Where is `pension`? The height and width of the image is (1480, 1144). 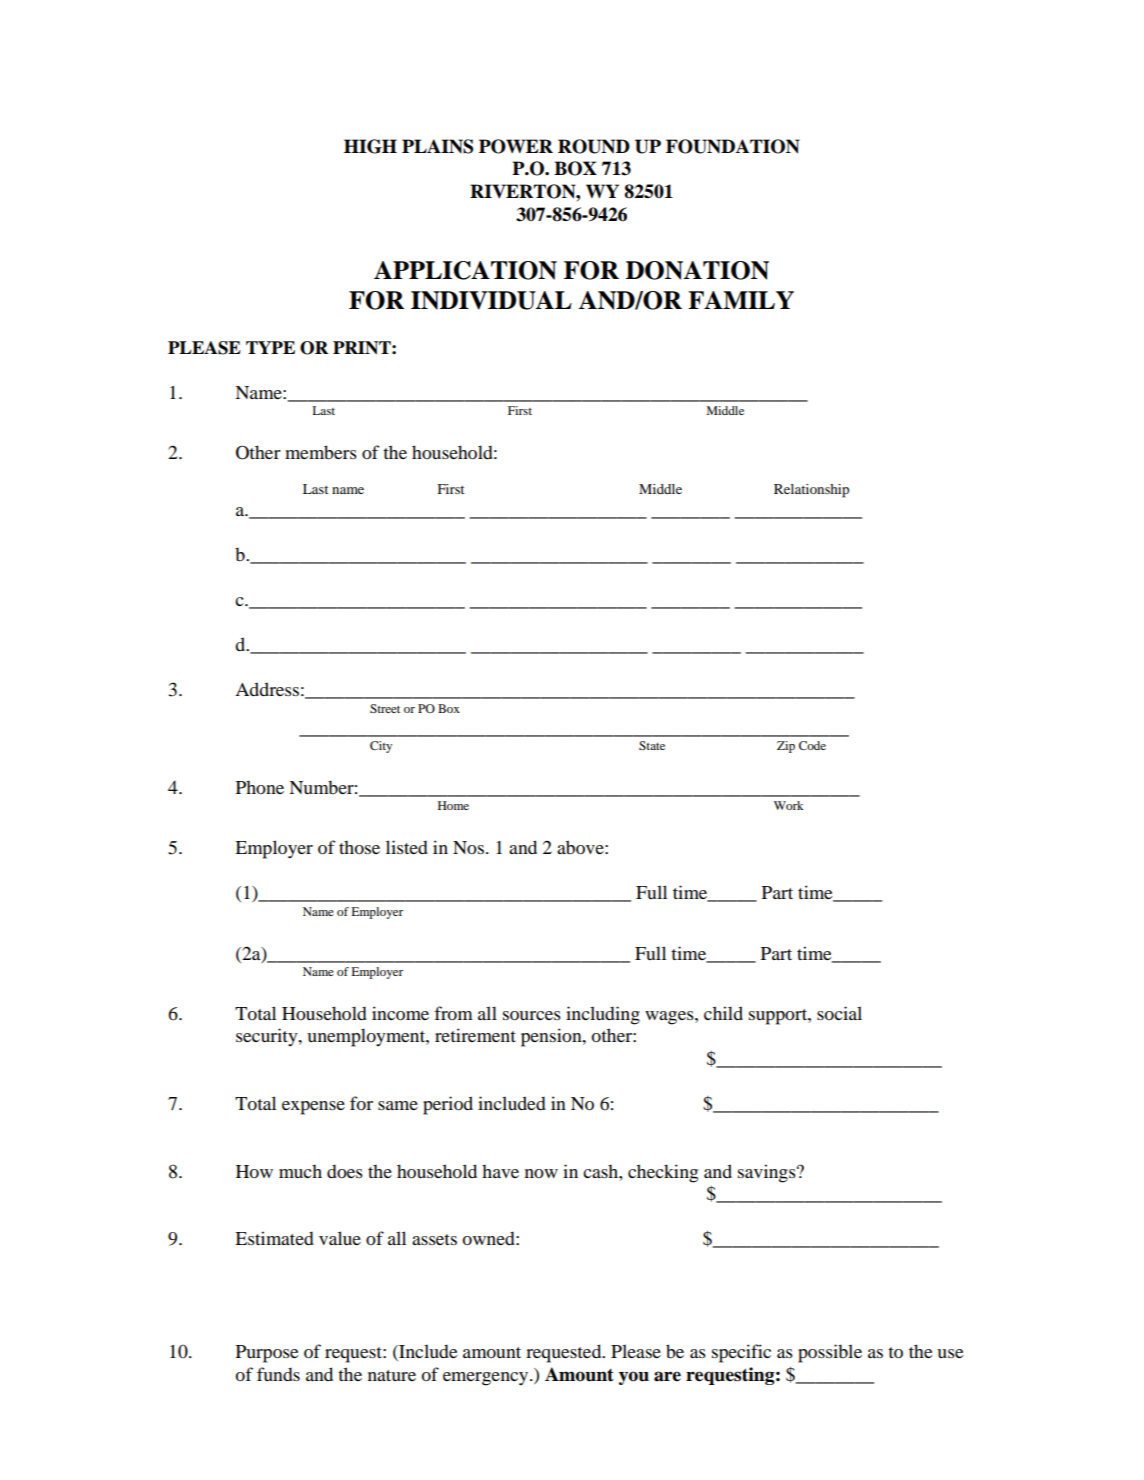 pension is located at coordinates (552, 1037).
